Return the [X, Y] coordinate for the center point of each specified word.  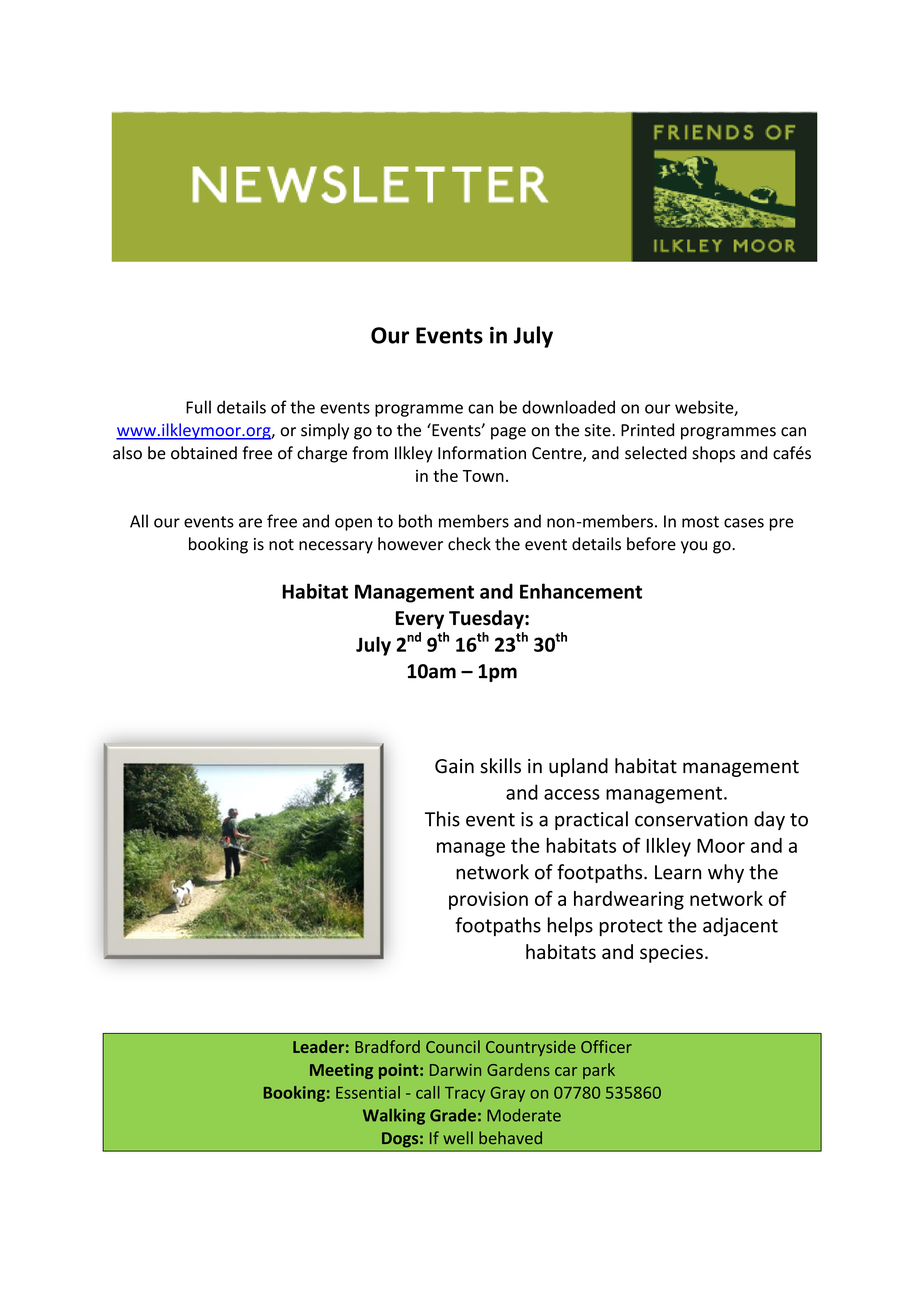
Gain [454, 766]
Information [482, 453]
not [281, 545]
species [671, 954]
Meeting [341, 1071]
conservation [691, 819]
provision [488, 900]
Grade [453, 1115]
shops [713, 454]
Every [420, 620]
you [694, 547]
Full [198, 407]
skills [500, 766]
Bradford [387, 1046]
